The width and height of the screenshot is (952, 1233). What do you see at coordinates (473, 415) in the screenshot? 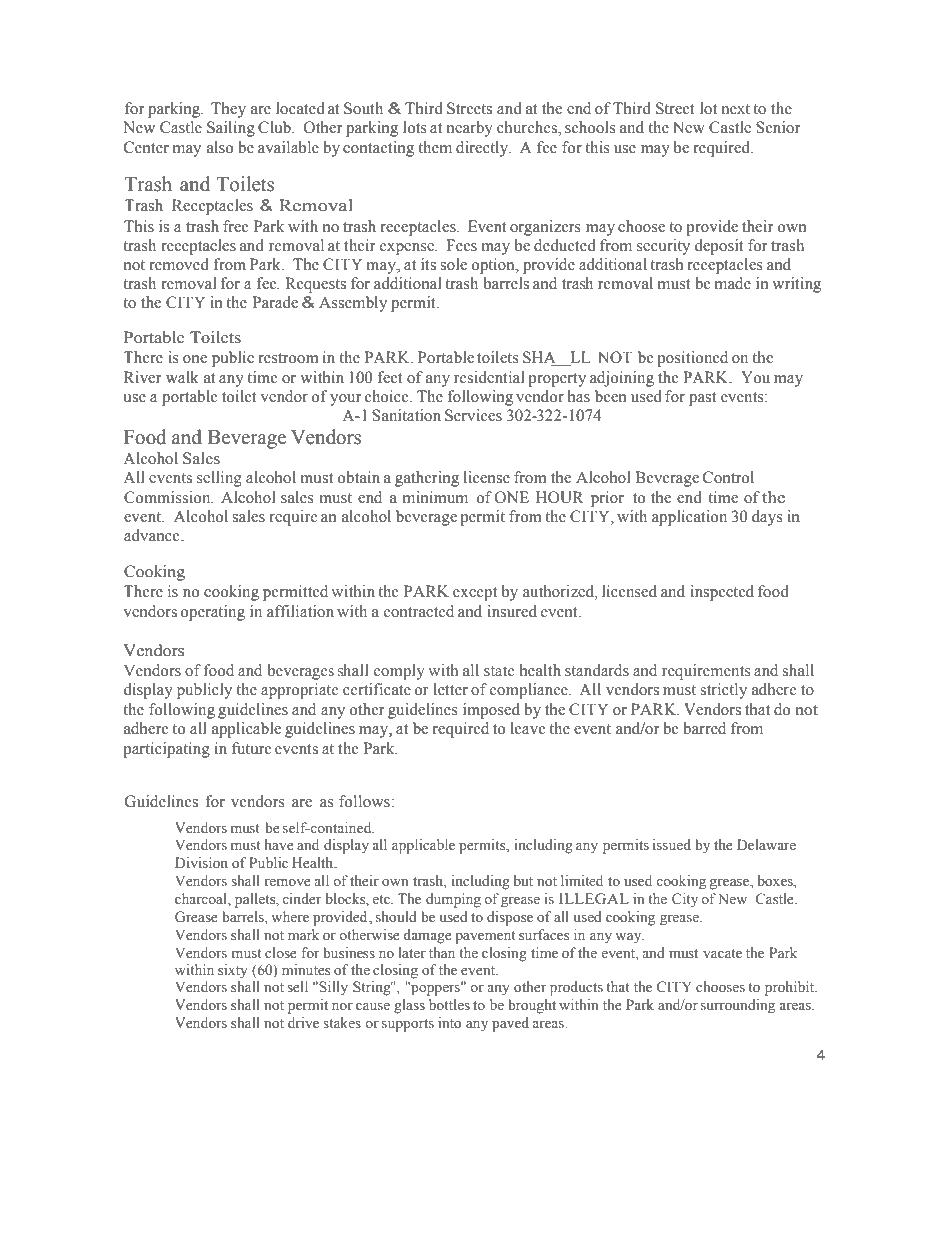
I see `Services` at bounding box center [473, 415].
